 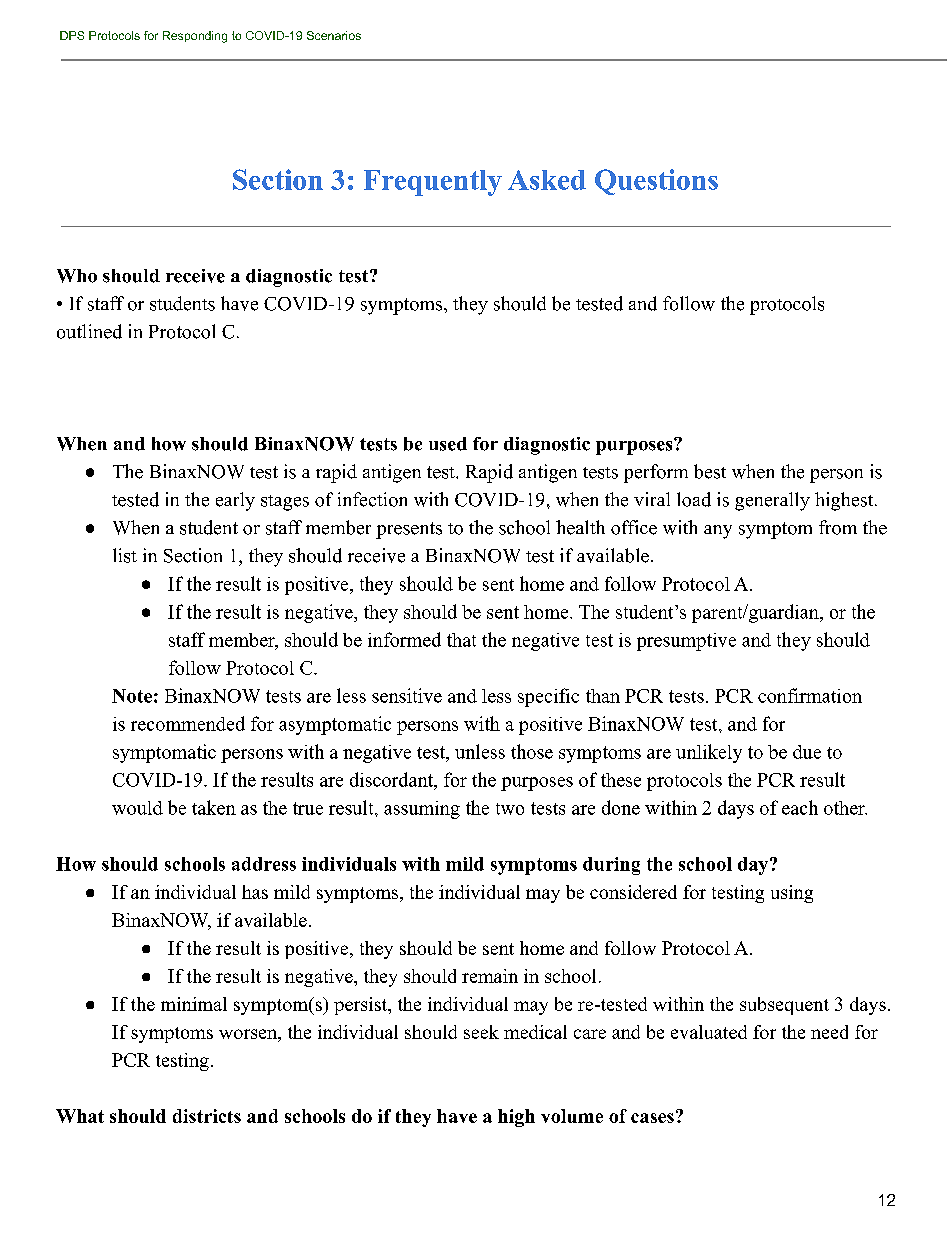 What do you see at coordinates (195, 37) in the image?
I see `Responding` at bounding box center [195, 37].
